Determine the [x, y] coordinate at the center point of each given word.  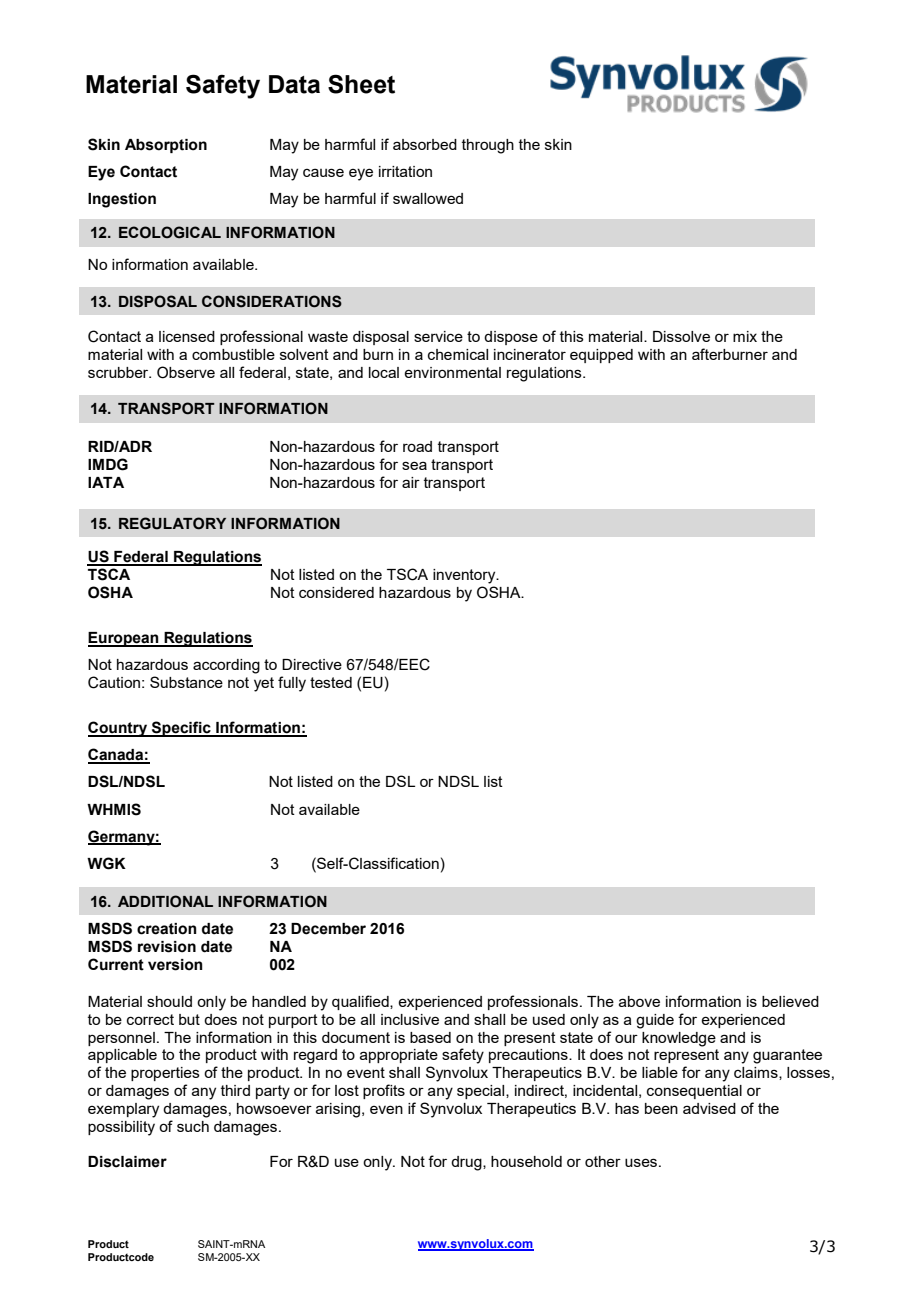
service [438, 336]
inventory [465, 576]
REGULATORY [172, 523]
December [328, 929]
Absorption [166, 146]
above [639, 1001]
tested [331, 682]
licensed [187, 336]
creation [167, 929]
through [488, 146]
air [411, 482]
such [193, 1126]
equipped [601, 356]
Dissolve [681, 336]
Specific [181, 729]
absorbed [425, 144]
